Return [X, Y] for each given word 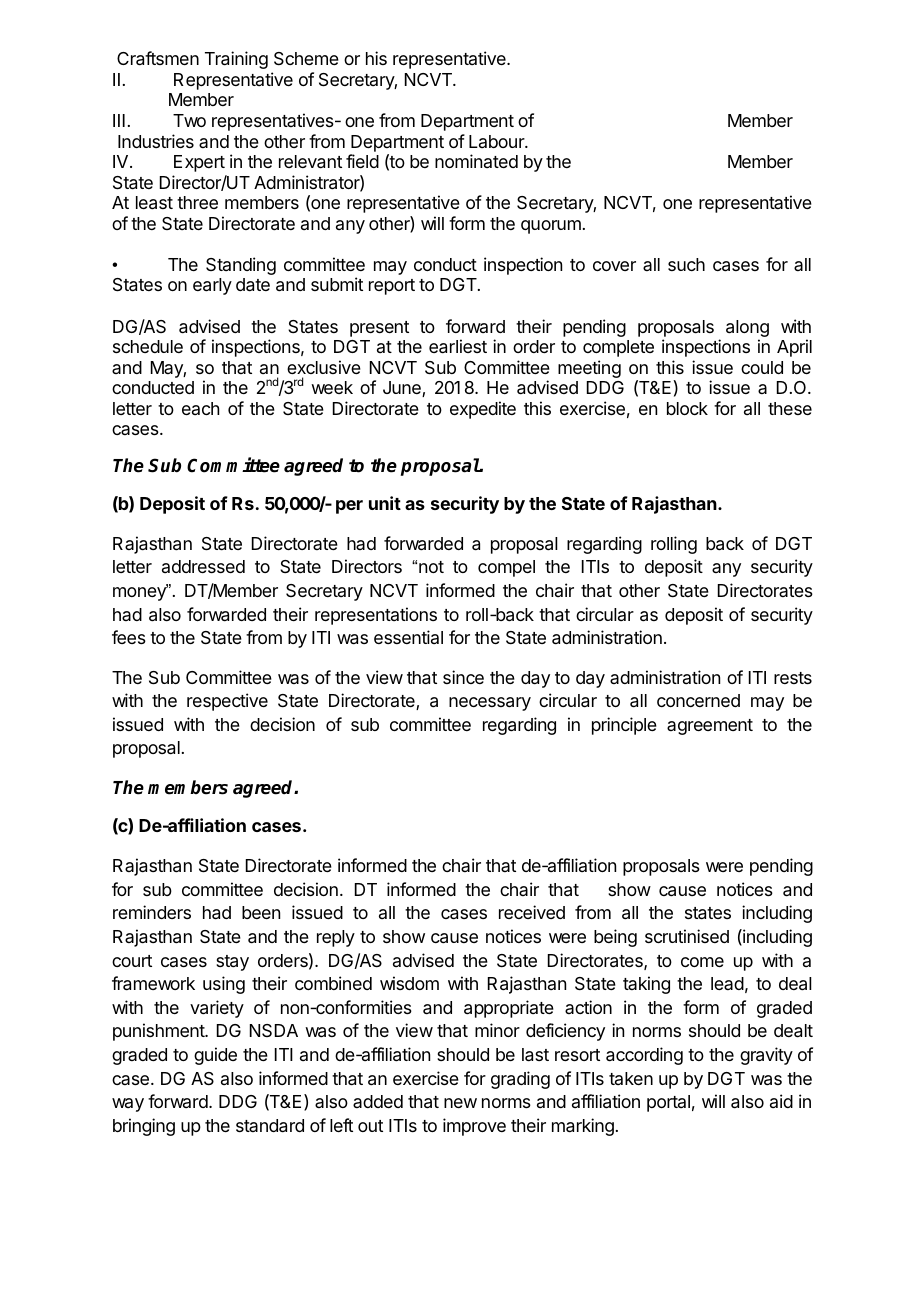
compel [506, 568]
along [747, 328]
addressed [203, 566]
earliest [458, 346]
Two [189, 120]
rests [793, 678]
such [686, 264]
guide [215, 1056]
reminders [152, 912]
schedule [148, 346]
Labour [497, 141]
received [532, 912]
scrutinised [687, 936]
